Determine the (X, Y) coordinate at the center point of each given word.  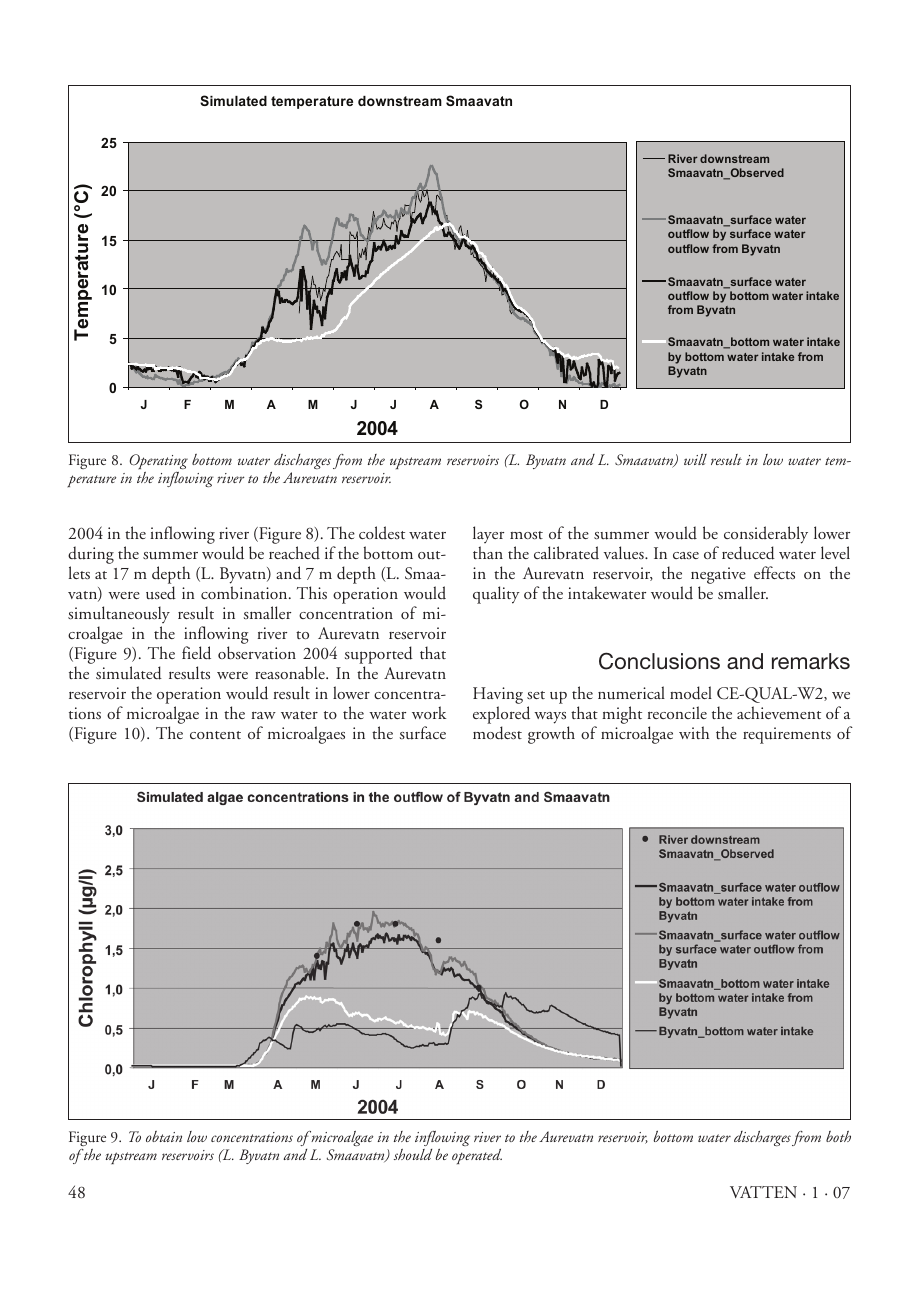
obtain (164, 1136)
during (91, 555)
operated (477, 1156)
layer (488, 534)
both (838, 1136)
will (695, 459)
